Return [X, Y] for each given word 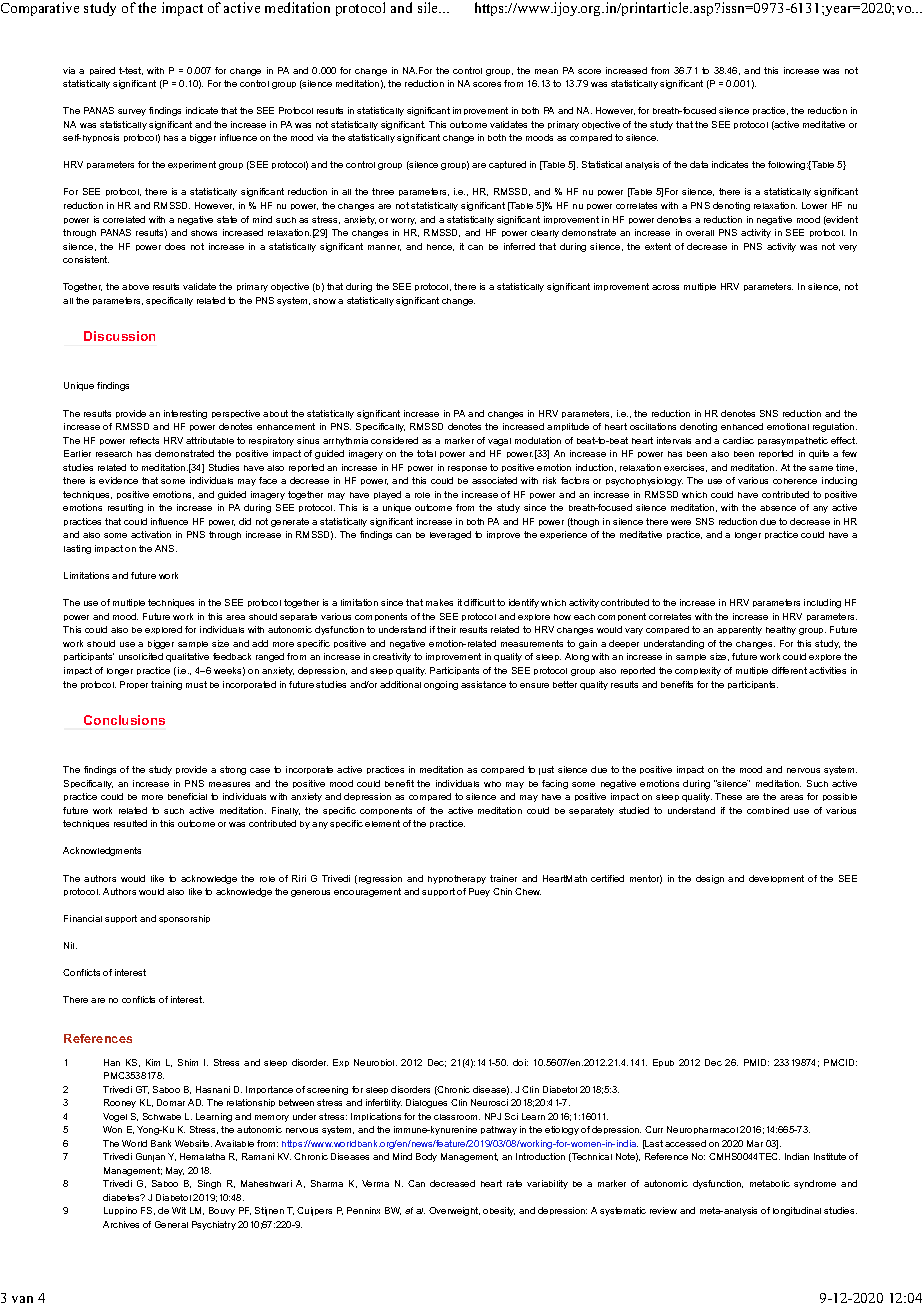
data [699, 164]
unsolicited [141, 656]
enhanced [742, 426]
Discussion [119, 336]
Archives [121, 1224]
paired [102, 71]
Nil [70, 945]
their [446, 629]
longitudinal [797, 1211]
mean [546, 71]
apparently [739, 630]
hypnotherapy [457, 879]
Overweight [454, 1211]
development [776, 879]
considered [394, 440]
